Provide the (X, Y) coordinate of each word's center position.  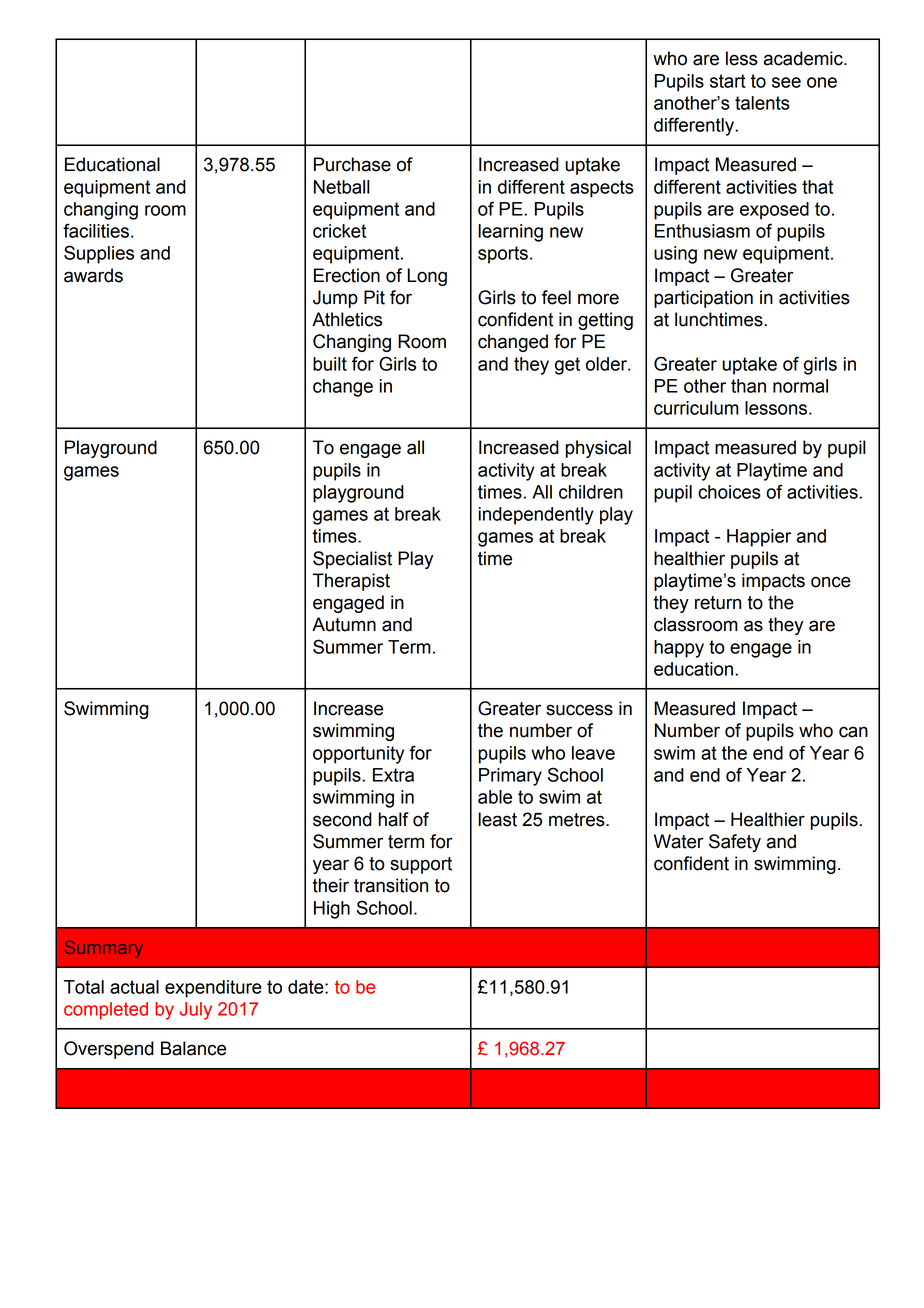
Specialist (352, 560)
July (196, 1011)
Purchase (352, 164)
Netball (342, 187)
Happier (759, 538)
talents (762, 103)
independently (536, 516)
